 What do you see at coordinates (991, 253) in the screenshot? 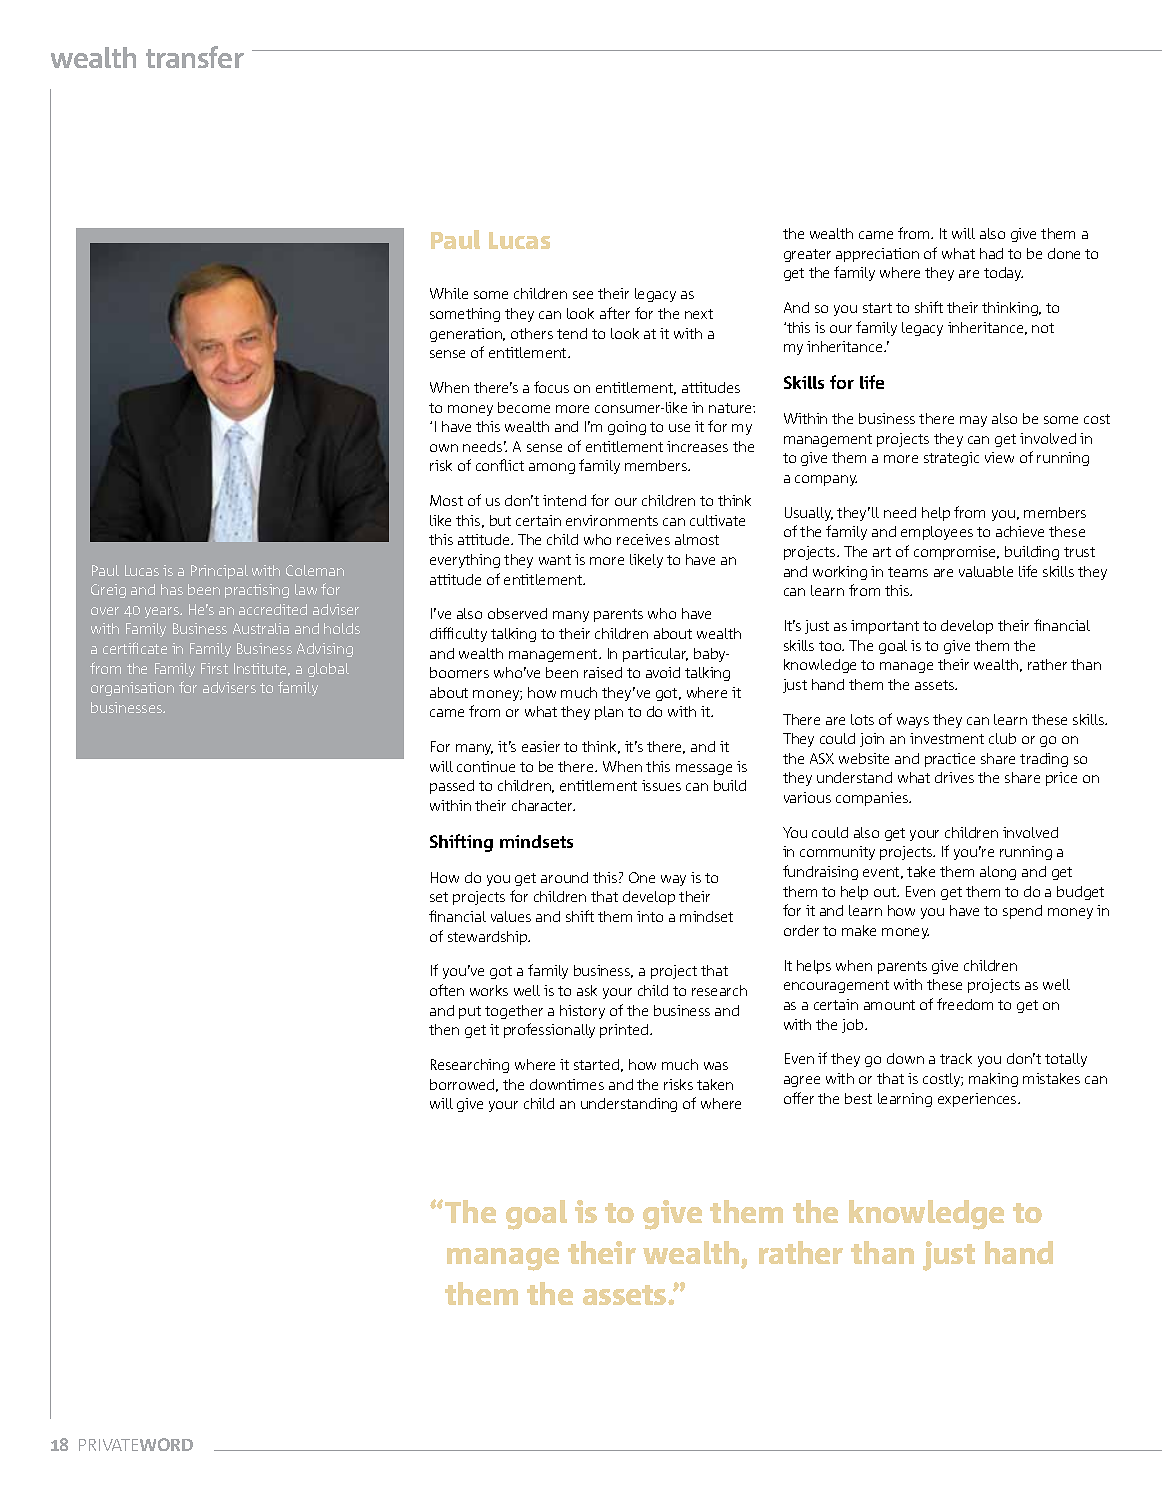
I see `had` at bounding box center [991, 253].
